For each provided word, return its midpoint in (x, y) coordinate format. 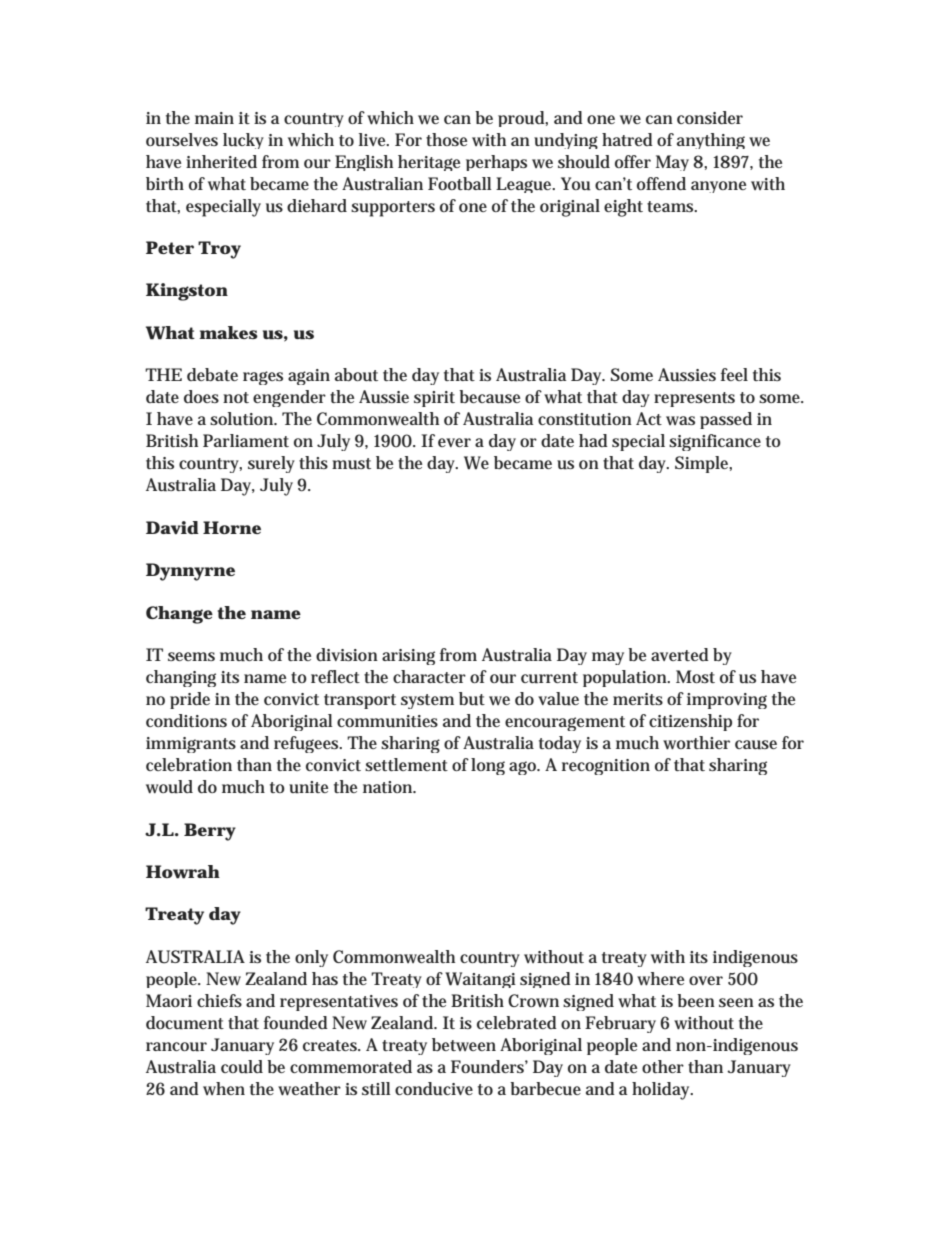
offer (633, 161)
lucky (243, 141)
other (663, 1066)
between (464, 1044)
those (446, 139)
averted (680, 654)
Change (179, 615)
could (242, 1067)
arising (408, 657)
